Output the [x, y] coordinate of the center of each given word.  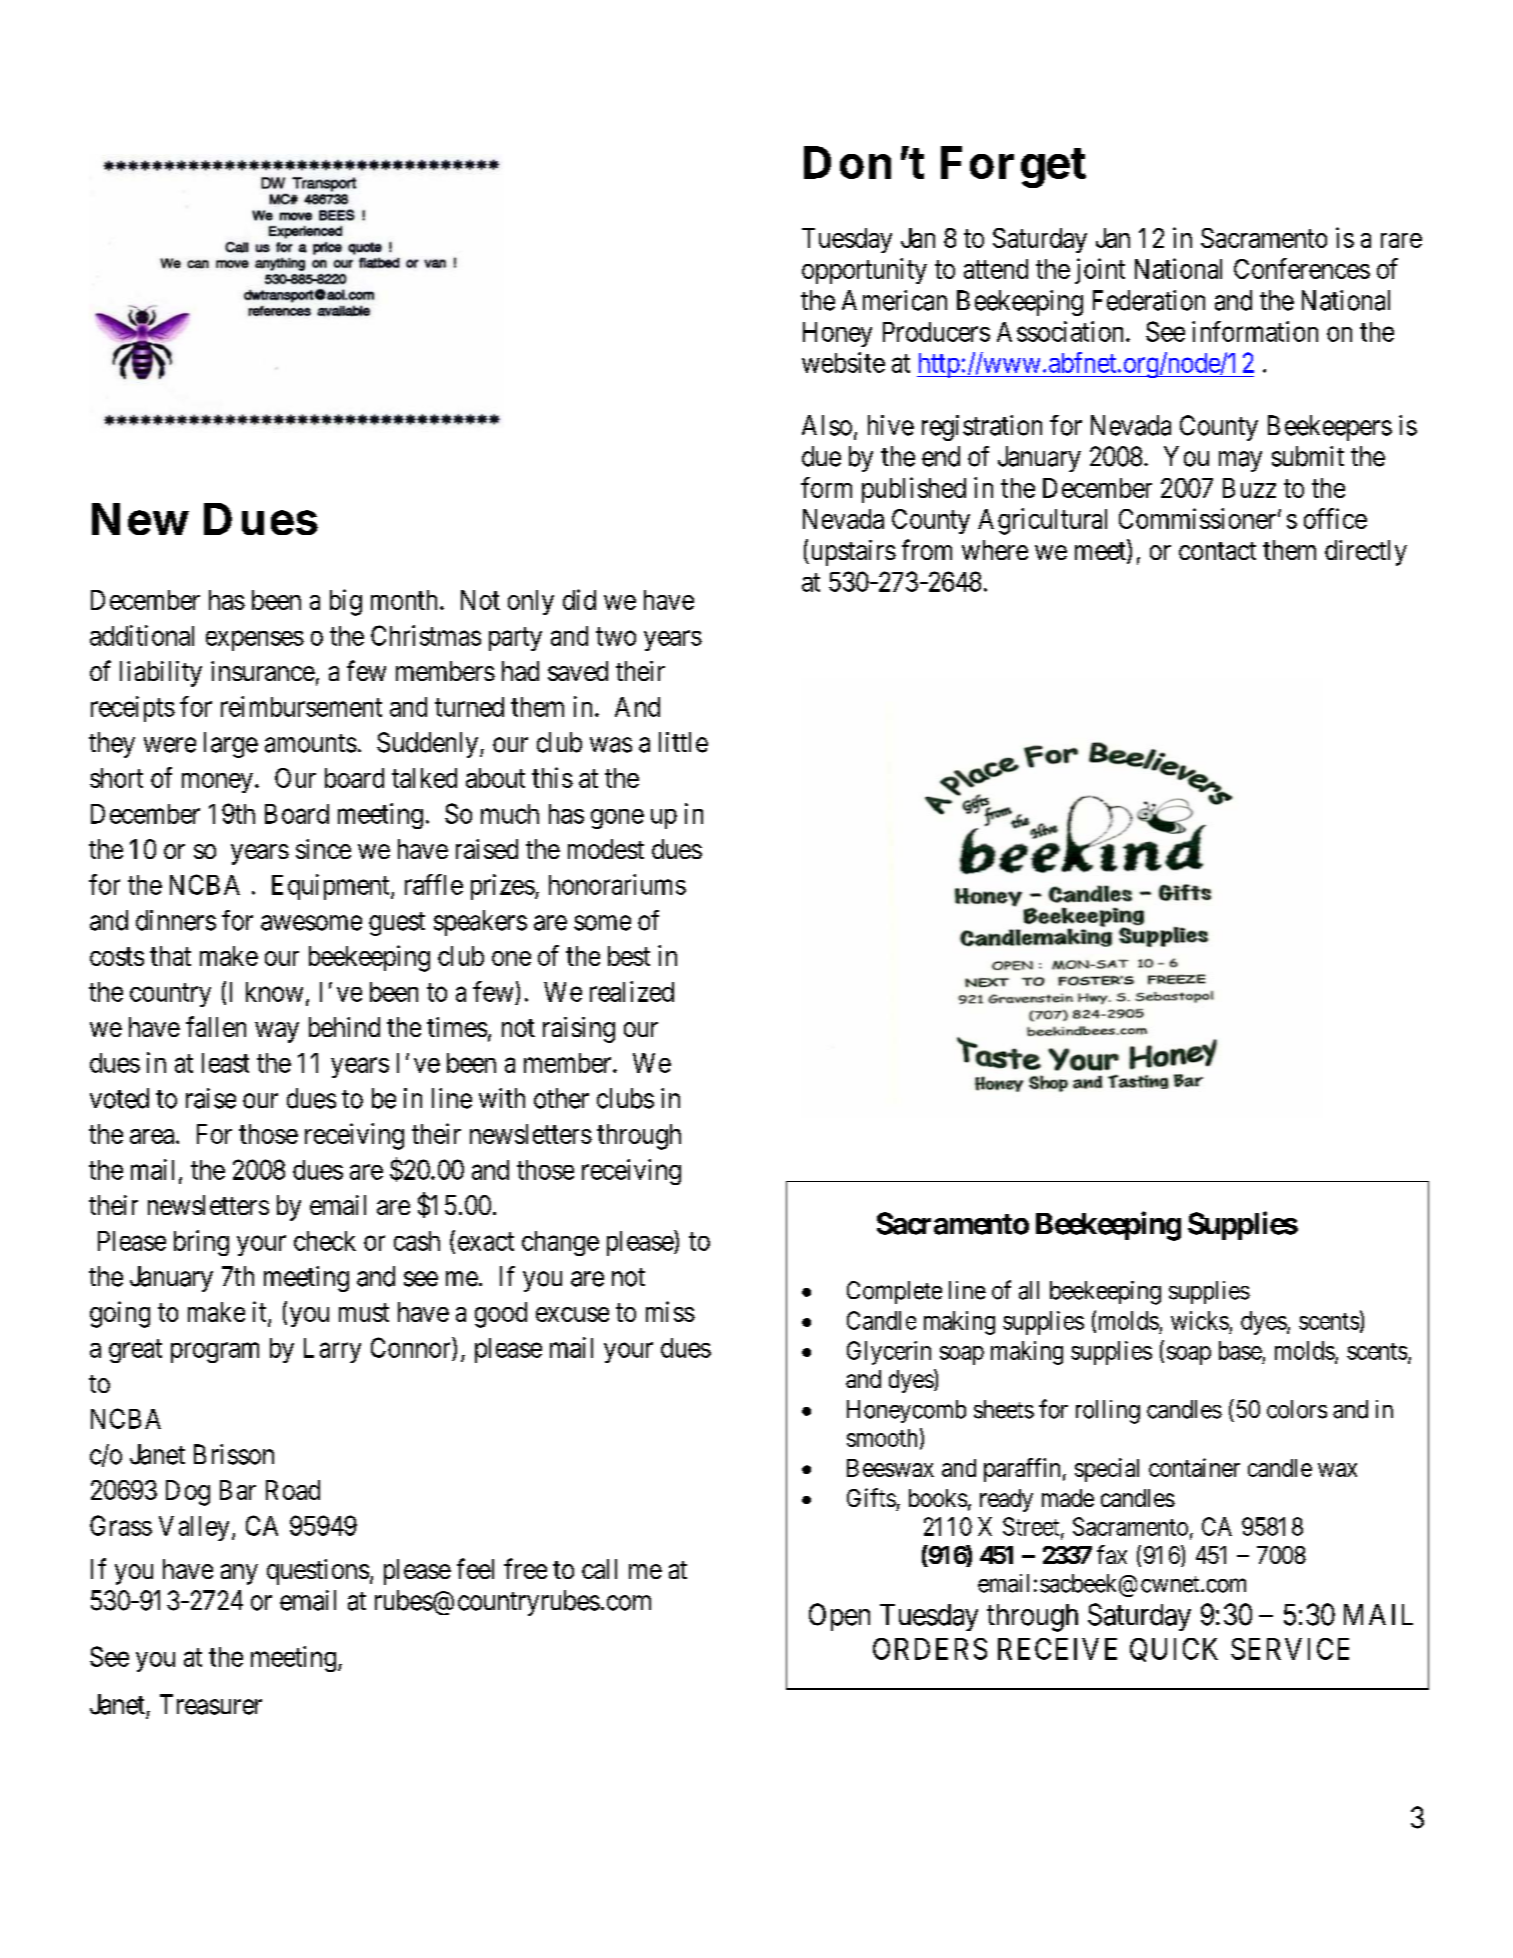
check [325, 1241]
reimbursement [301, 706]
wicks [1200, 1320]
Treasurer [211, 1704]
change [560, 1243]
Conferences [1302, 268]
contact [1217, 551]
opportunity [864, 271]
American [894, 300]
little [683, 742]
